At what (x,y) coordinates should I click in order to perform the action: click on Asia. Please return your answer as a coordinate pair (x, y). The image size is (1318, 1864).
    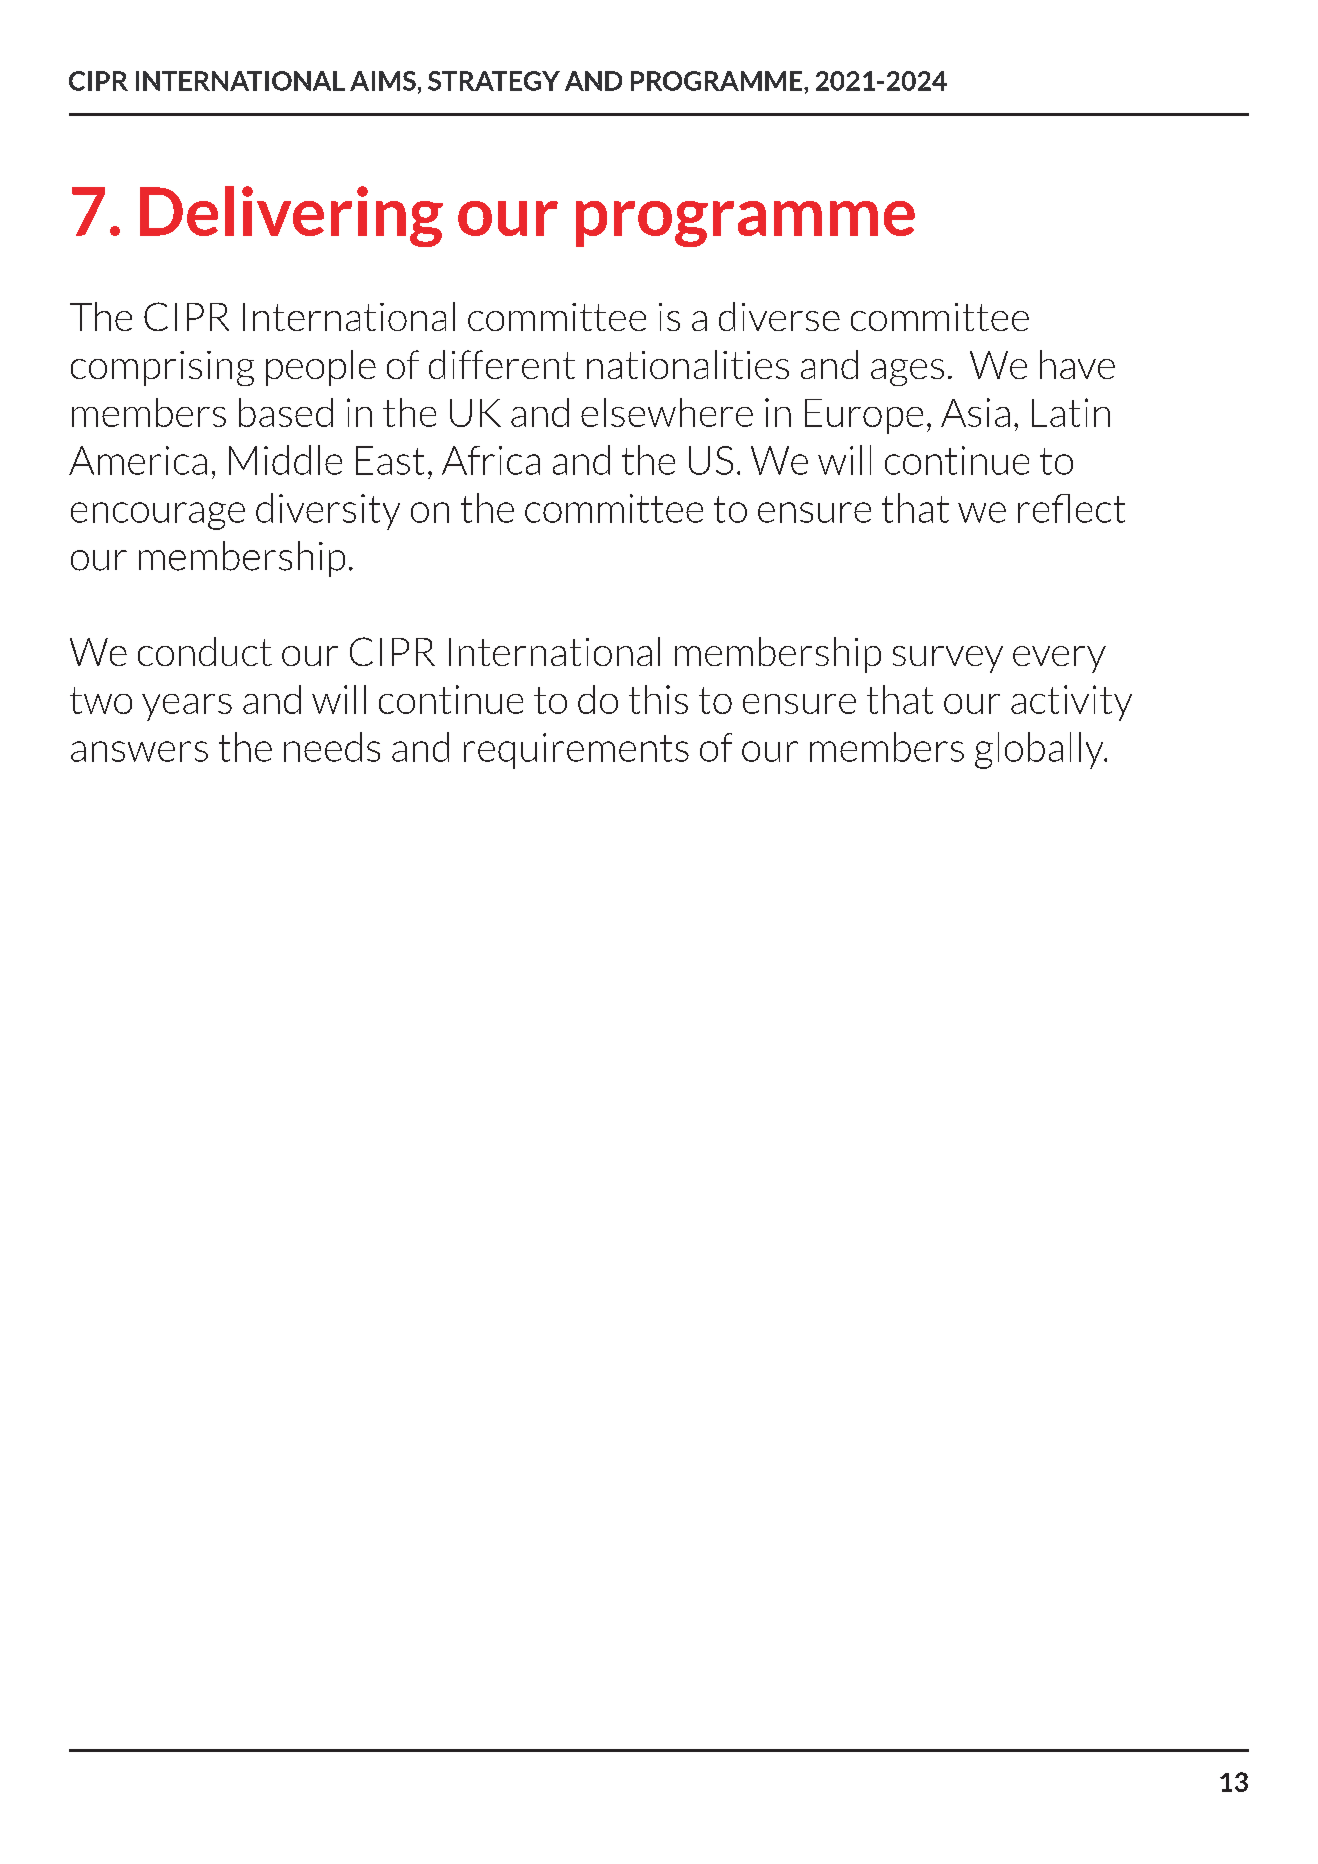
    Looking at the image, I should click on (975, 412).
